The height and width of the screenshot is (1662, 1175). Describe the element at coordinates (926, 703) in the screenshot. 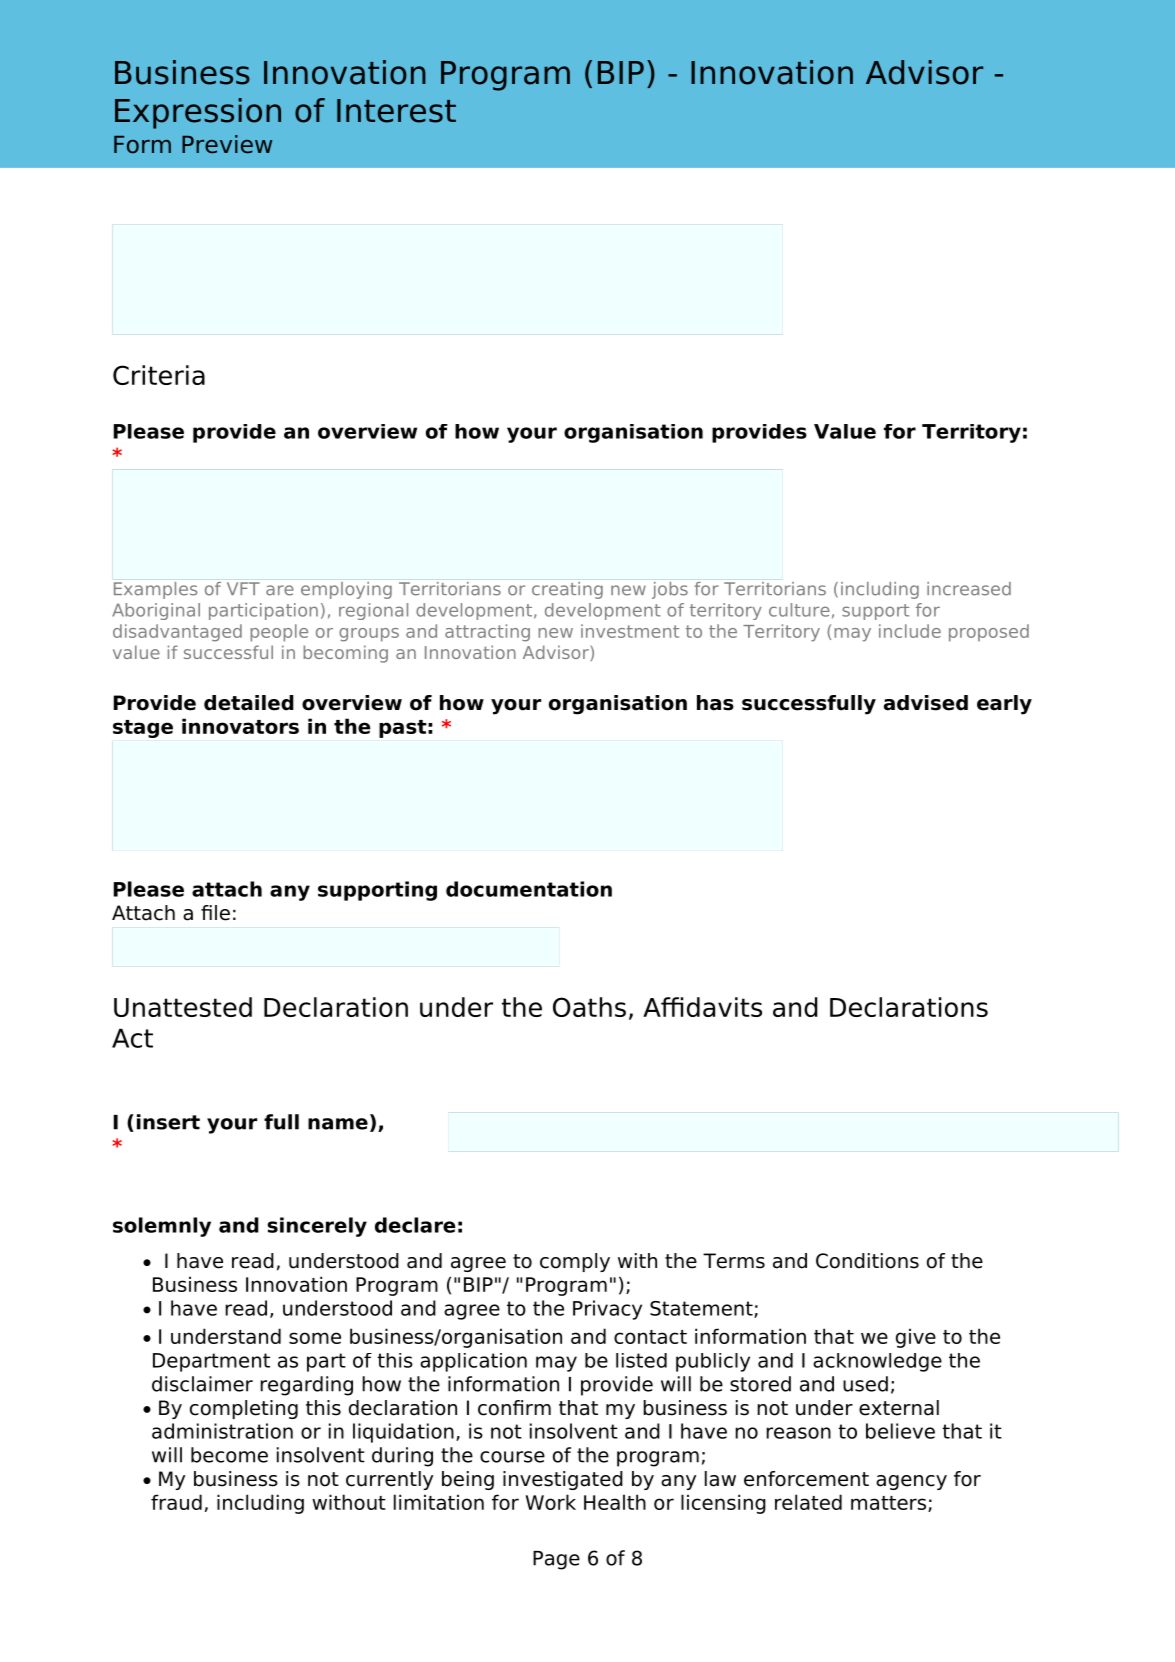

I see `advised` at that location.
